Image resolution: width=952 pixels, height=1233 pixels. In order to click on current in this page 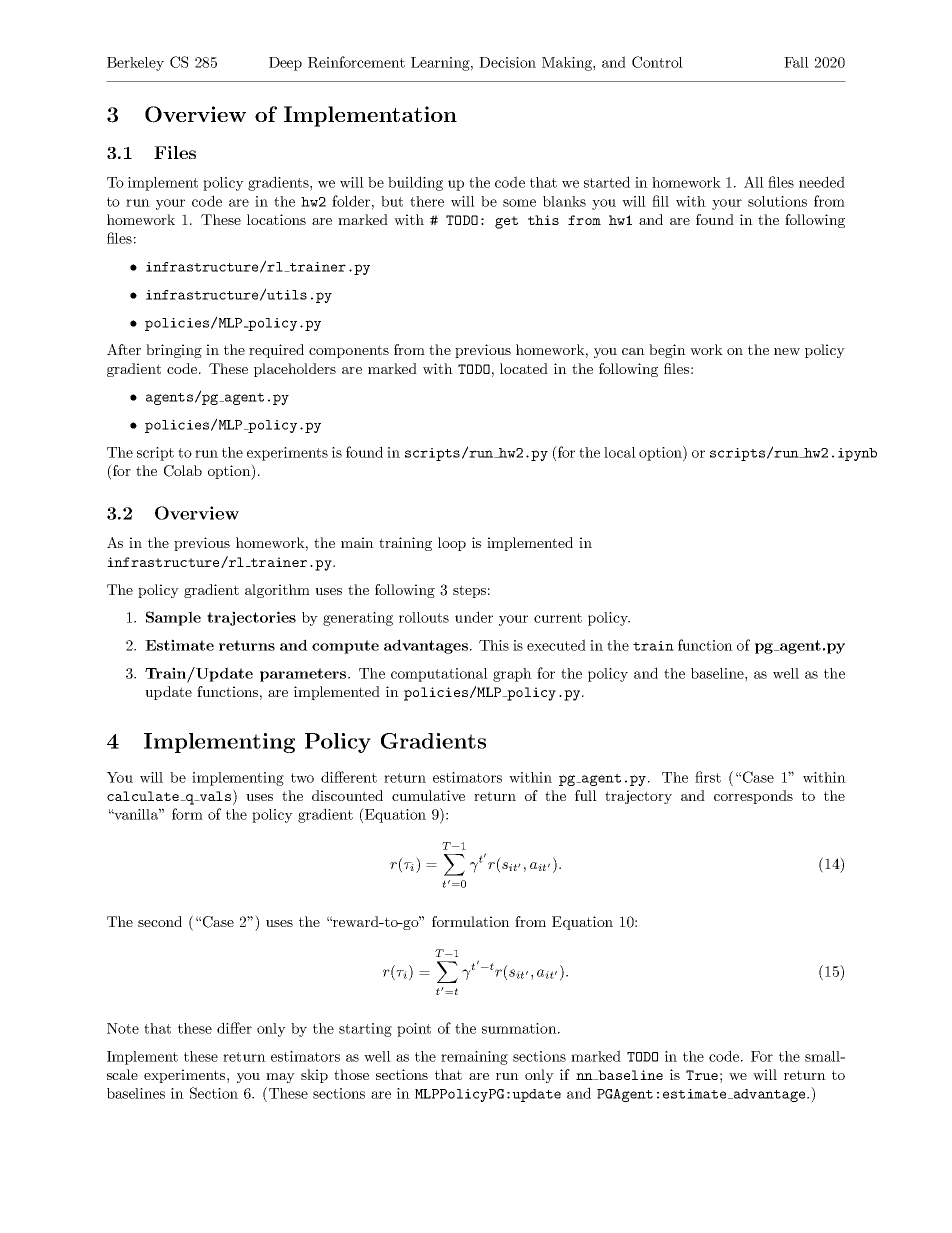, I will do `click(558, 618)`.
